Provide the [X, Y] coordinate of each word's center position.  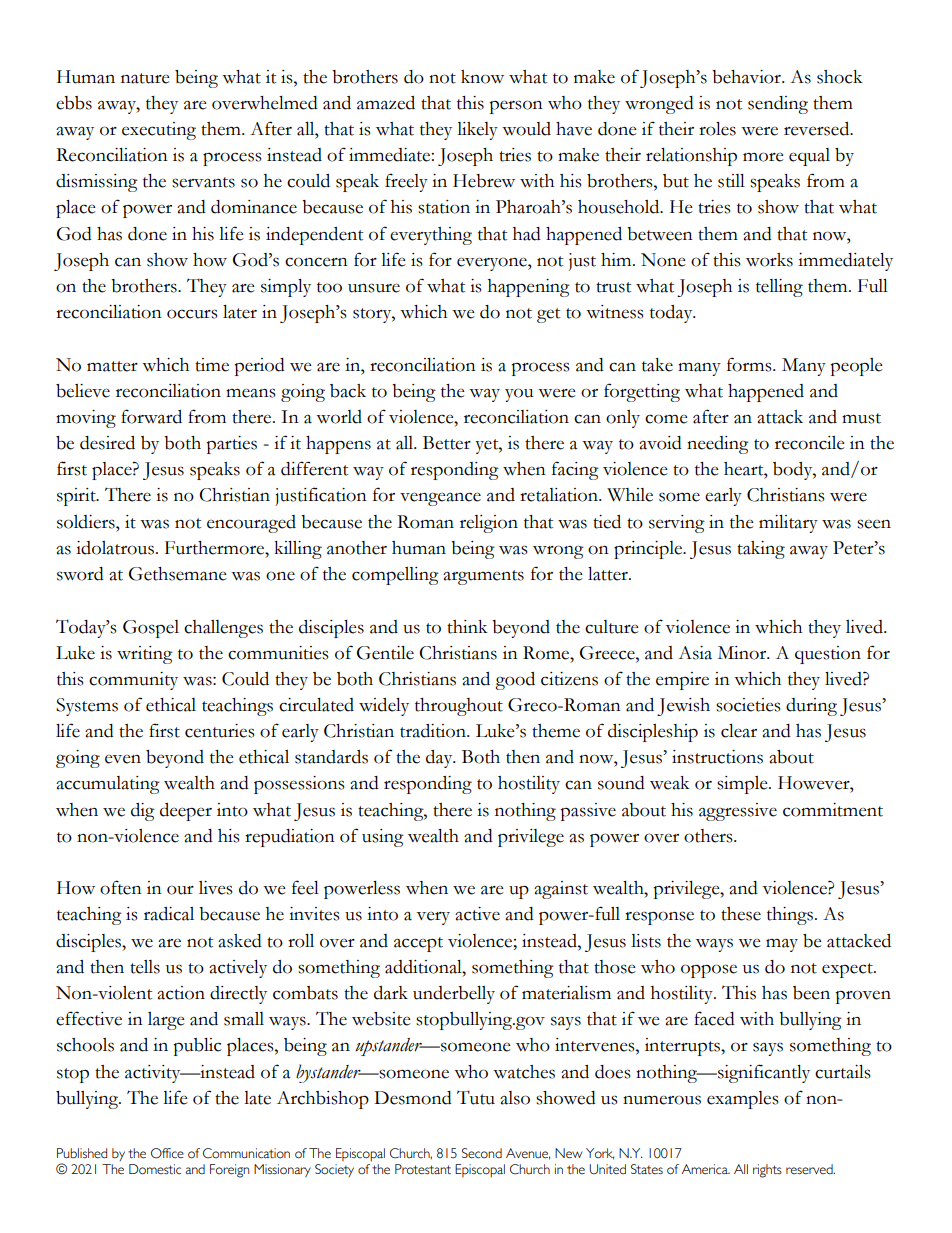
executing [159, 131]
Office [167, 1153]
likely [477, 131]
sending [778, 105]
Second [482, 1153]
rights [767, 1171]
